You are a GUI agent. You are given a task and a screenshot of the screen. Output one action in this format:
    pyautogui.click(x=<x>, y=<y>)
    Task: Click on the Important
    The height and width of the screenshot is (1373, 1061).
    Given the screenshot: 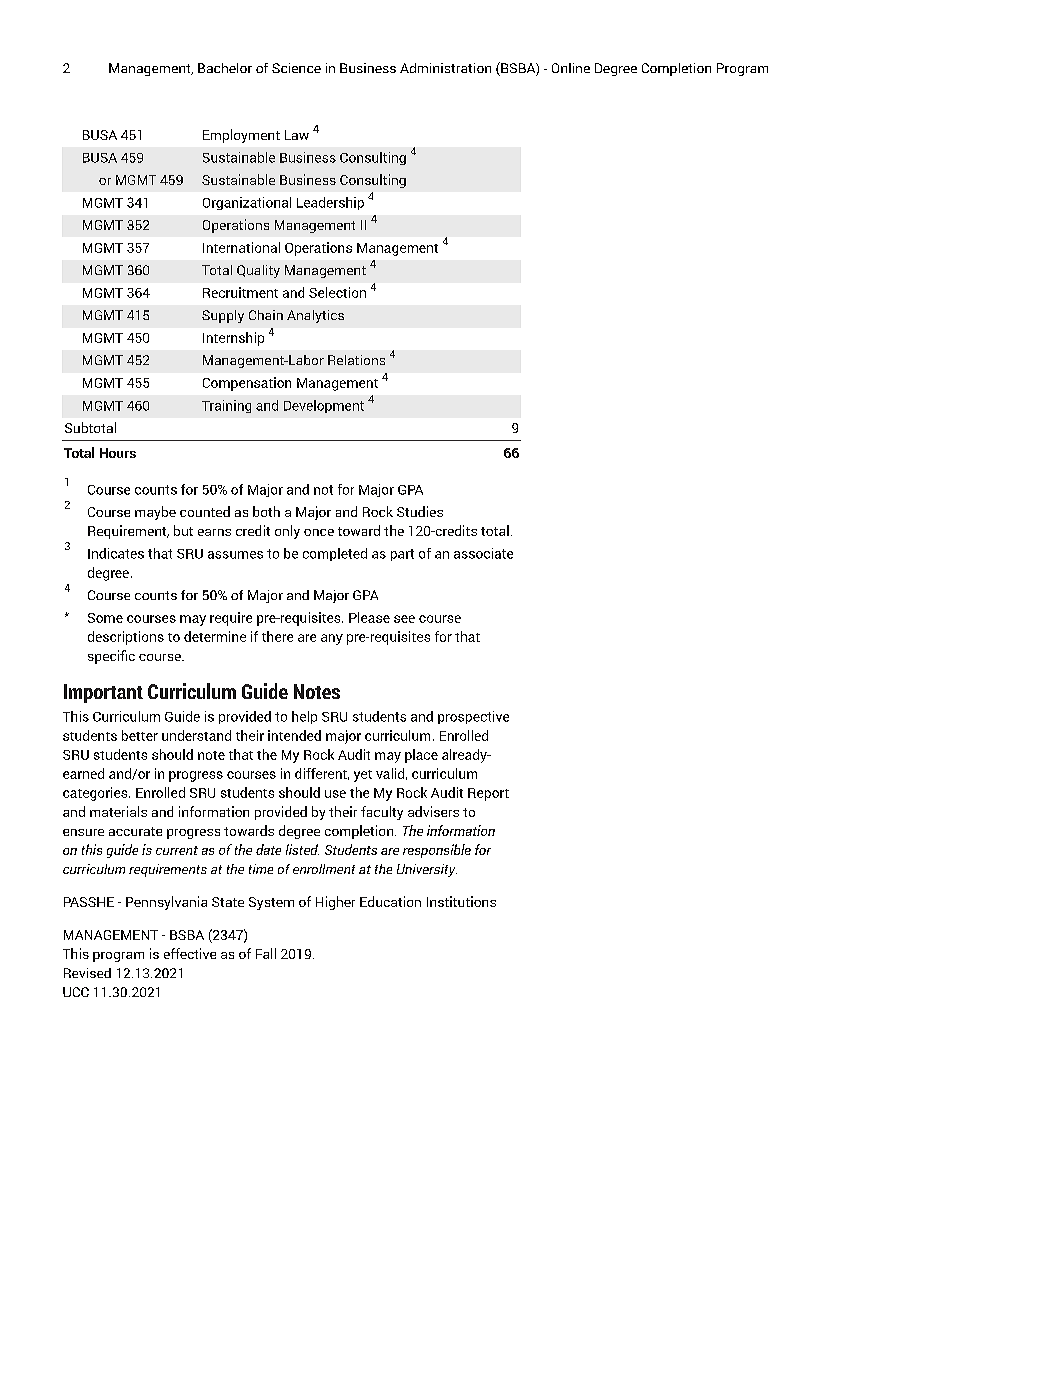 What is the action you would take?
    pyautogui.click(x=103, y=693)
